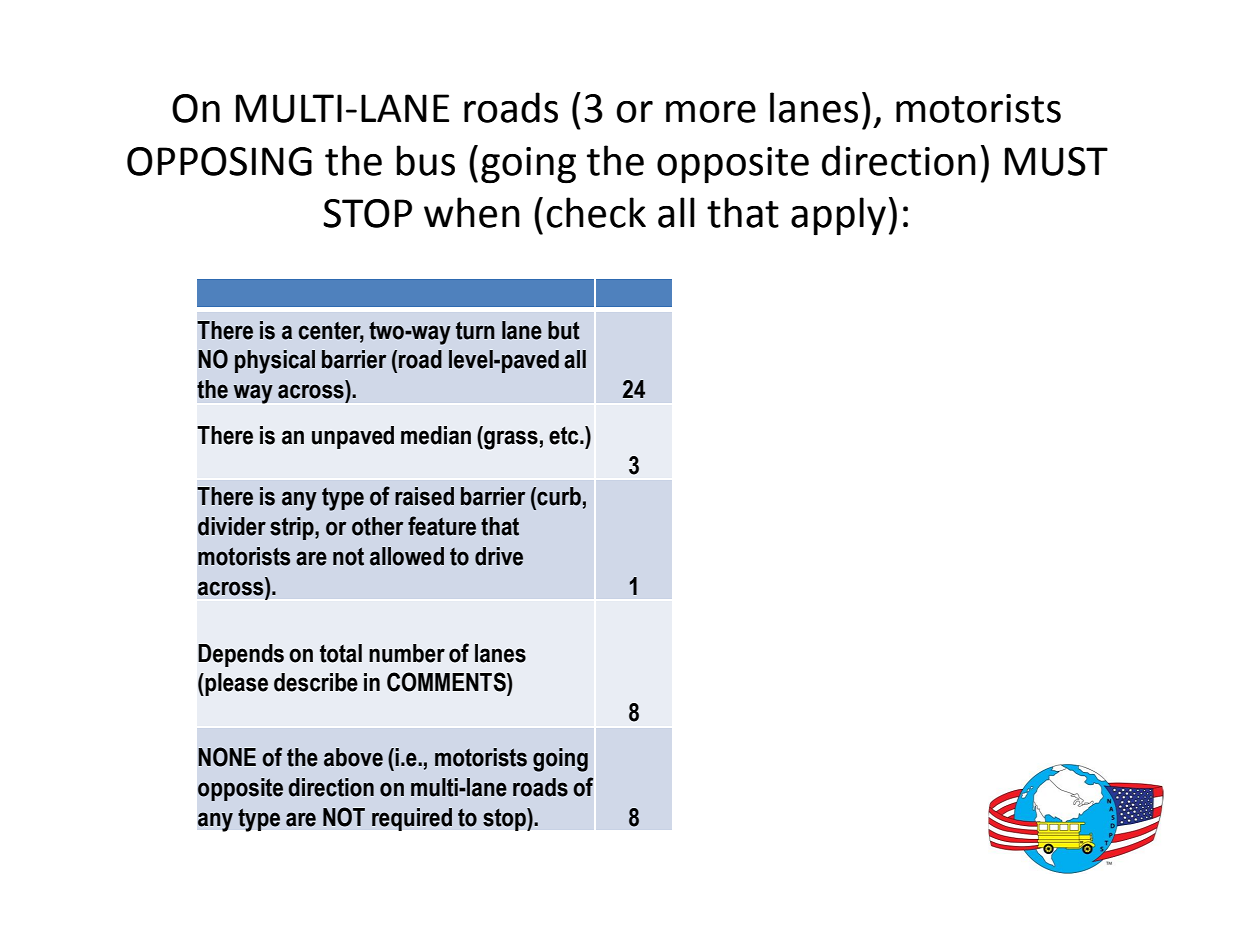 Image resolution: width=1233 pixels, height=952 pixels. I want to click on drive, so click(499, 556).
